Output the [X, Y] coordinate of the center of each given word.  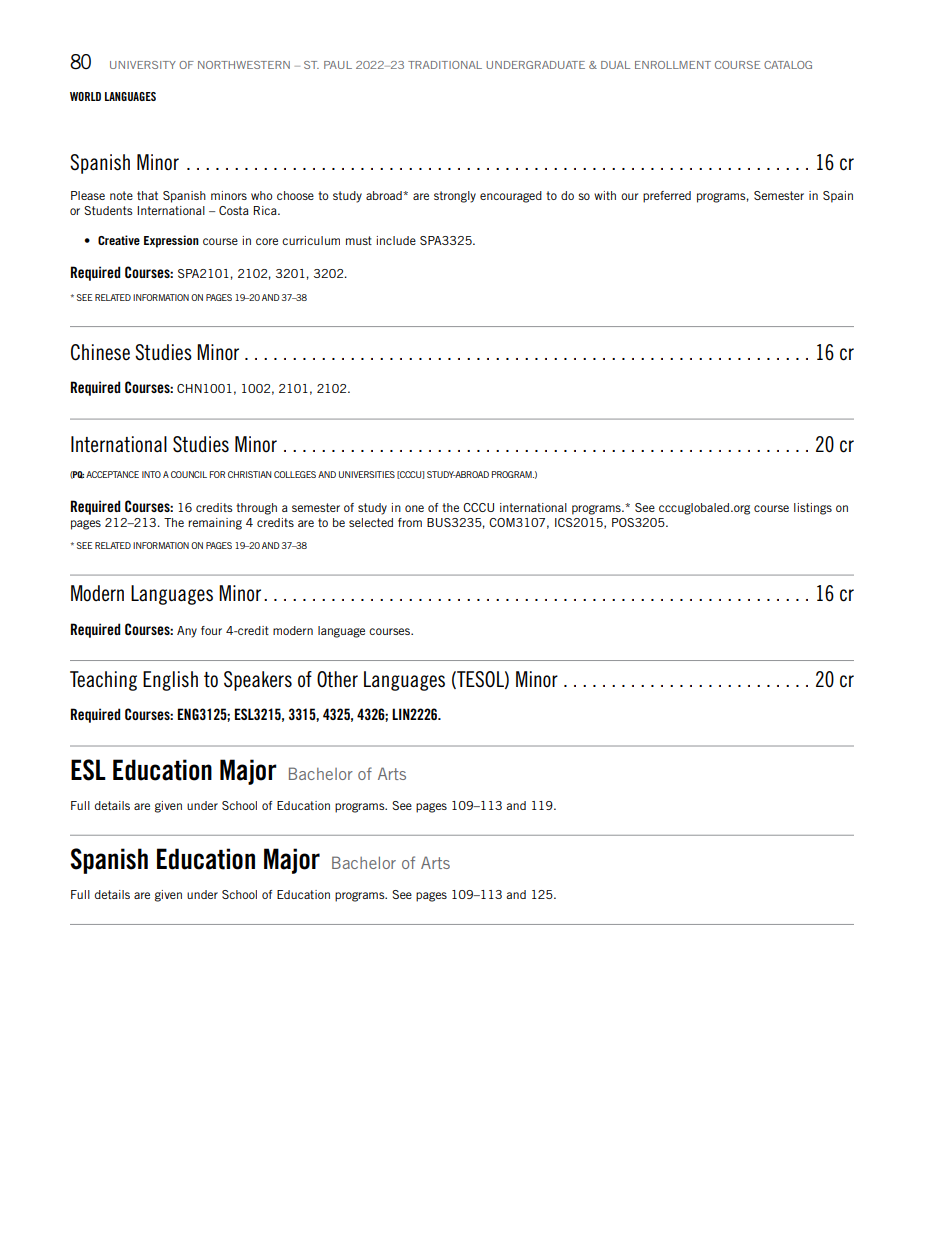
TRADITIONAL [445, 65]
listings [813, 509]
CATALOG [788, 65]
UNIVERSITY [143, 65]
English [170, 681]
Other [337, 679]
